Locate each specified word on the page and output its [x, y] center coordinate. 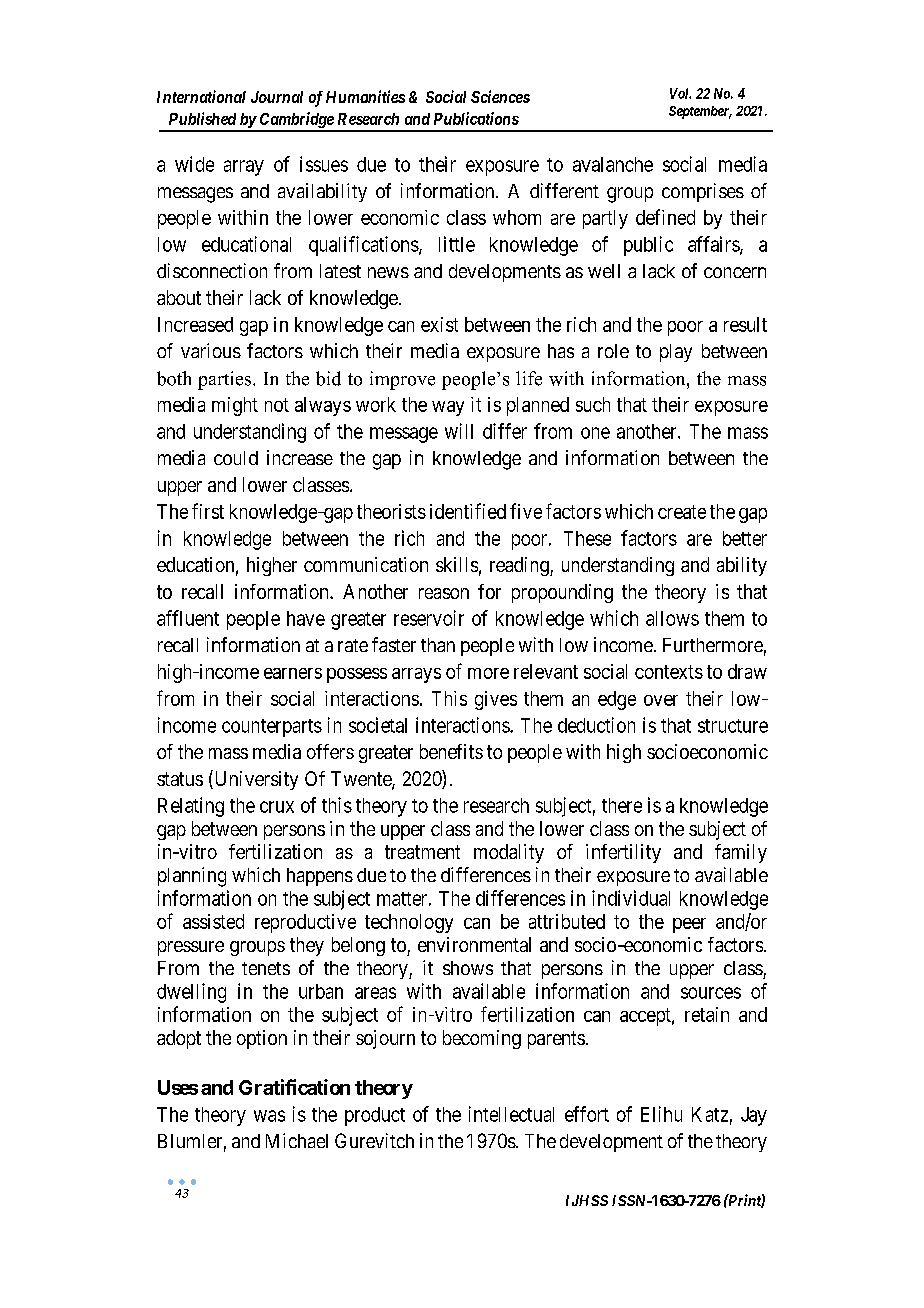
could [236, 458]
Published [202, 118]
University [255, 780]
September [700, 112]
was [269, 1116]
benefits [451, 751]
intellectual [511, 1114]
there [622, 805]
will [459, 431]
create [682, 512]
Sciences [500, 96]
